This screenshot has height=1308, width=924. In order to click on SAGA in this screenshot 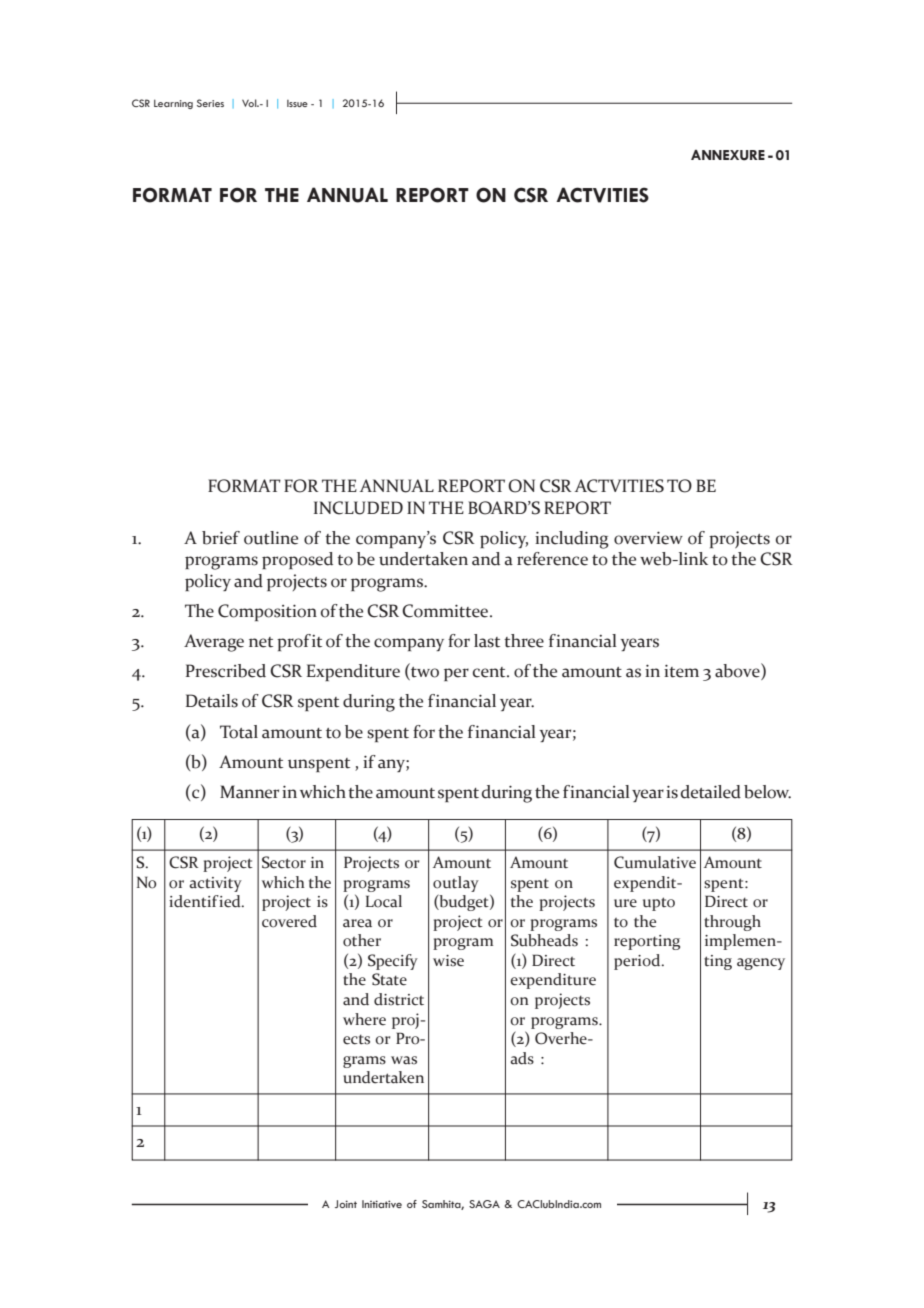, I will do `click(484, 1204)`.
